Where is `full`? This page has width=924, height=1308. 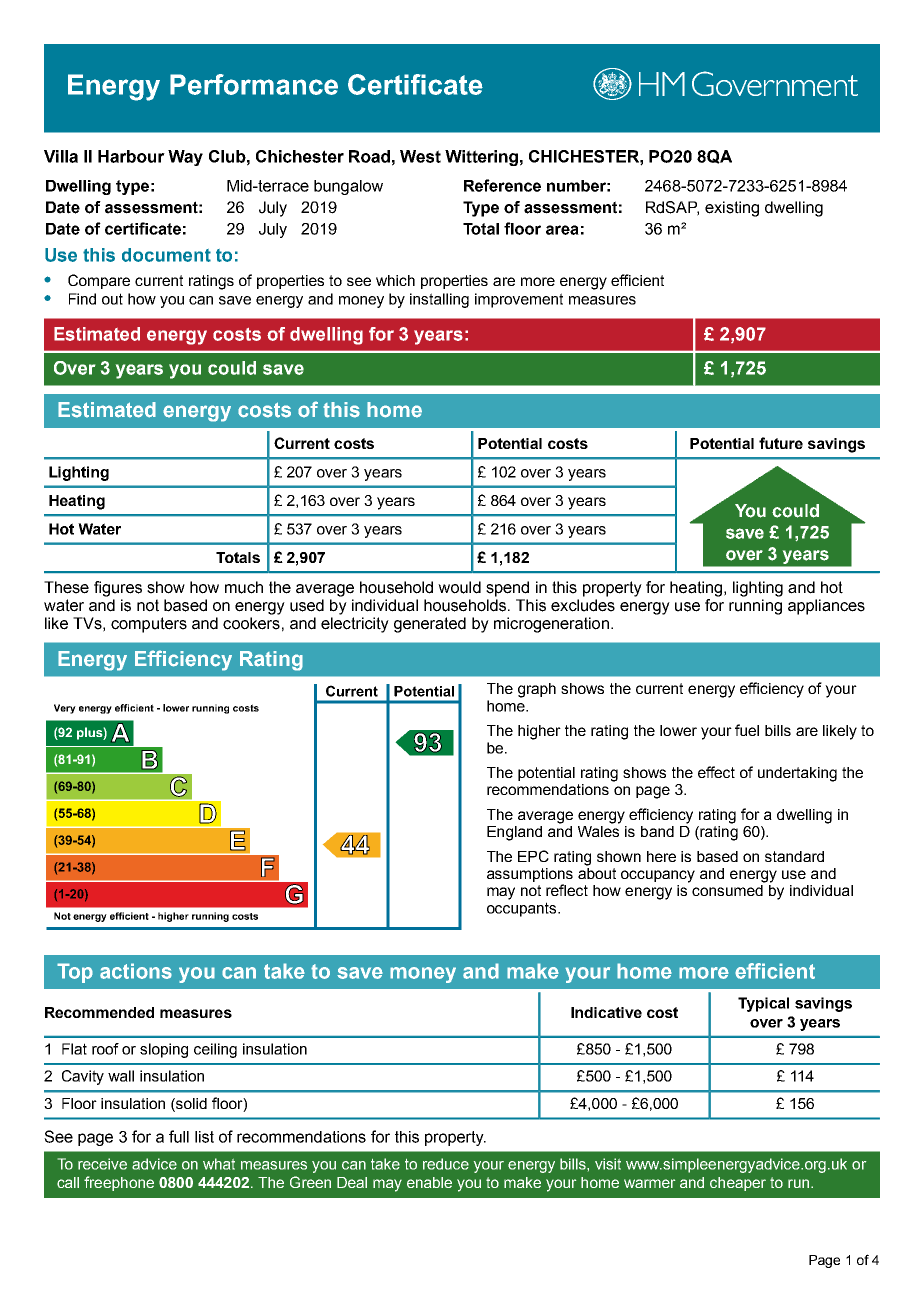 full is located at coordinates (179, 1136).
